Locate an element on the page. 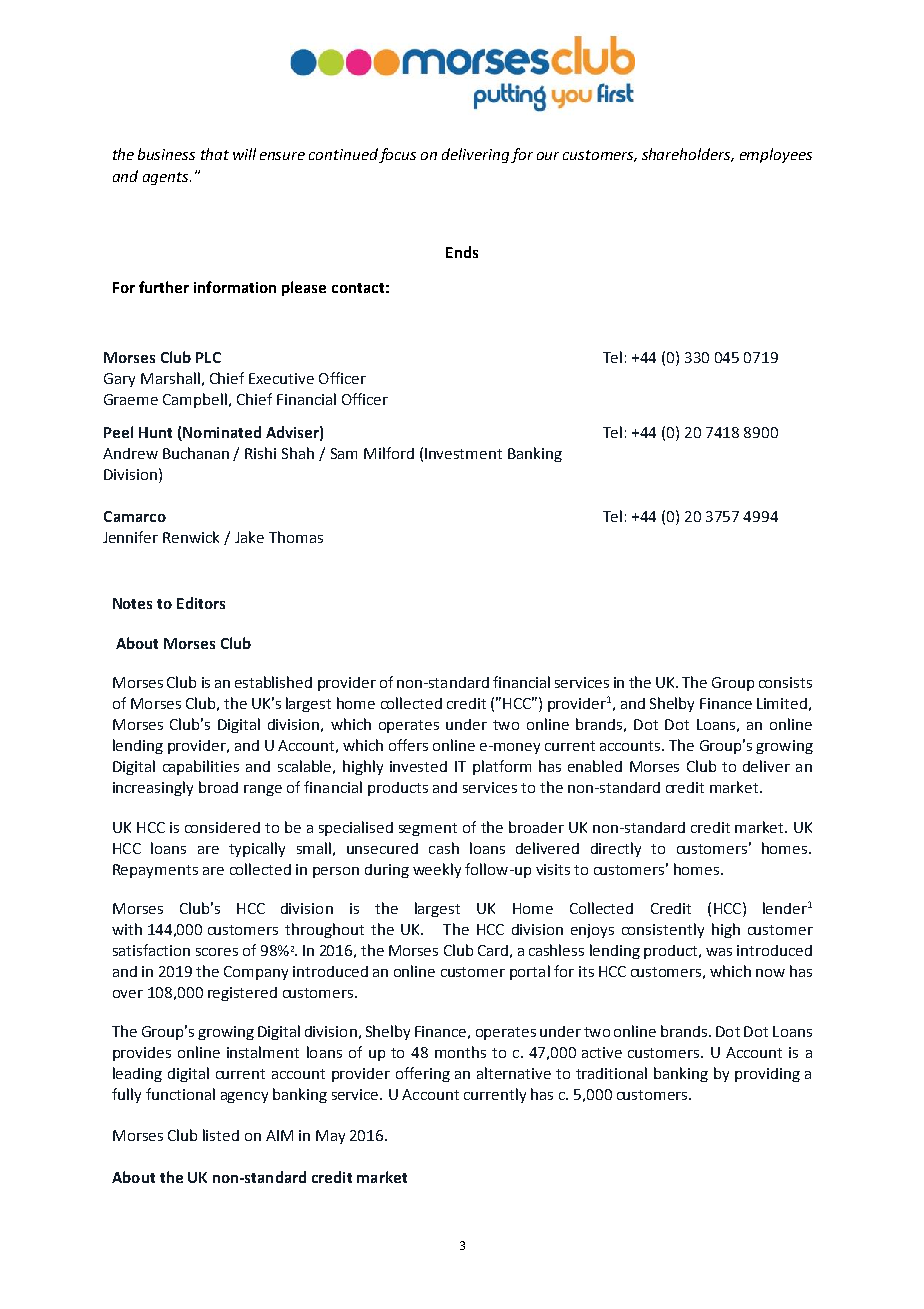 The width and height of the page is (924, 1309). Milford is located at coordinates (389, 453).
